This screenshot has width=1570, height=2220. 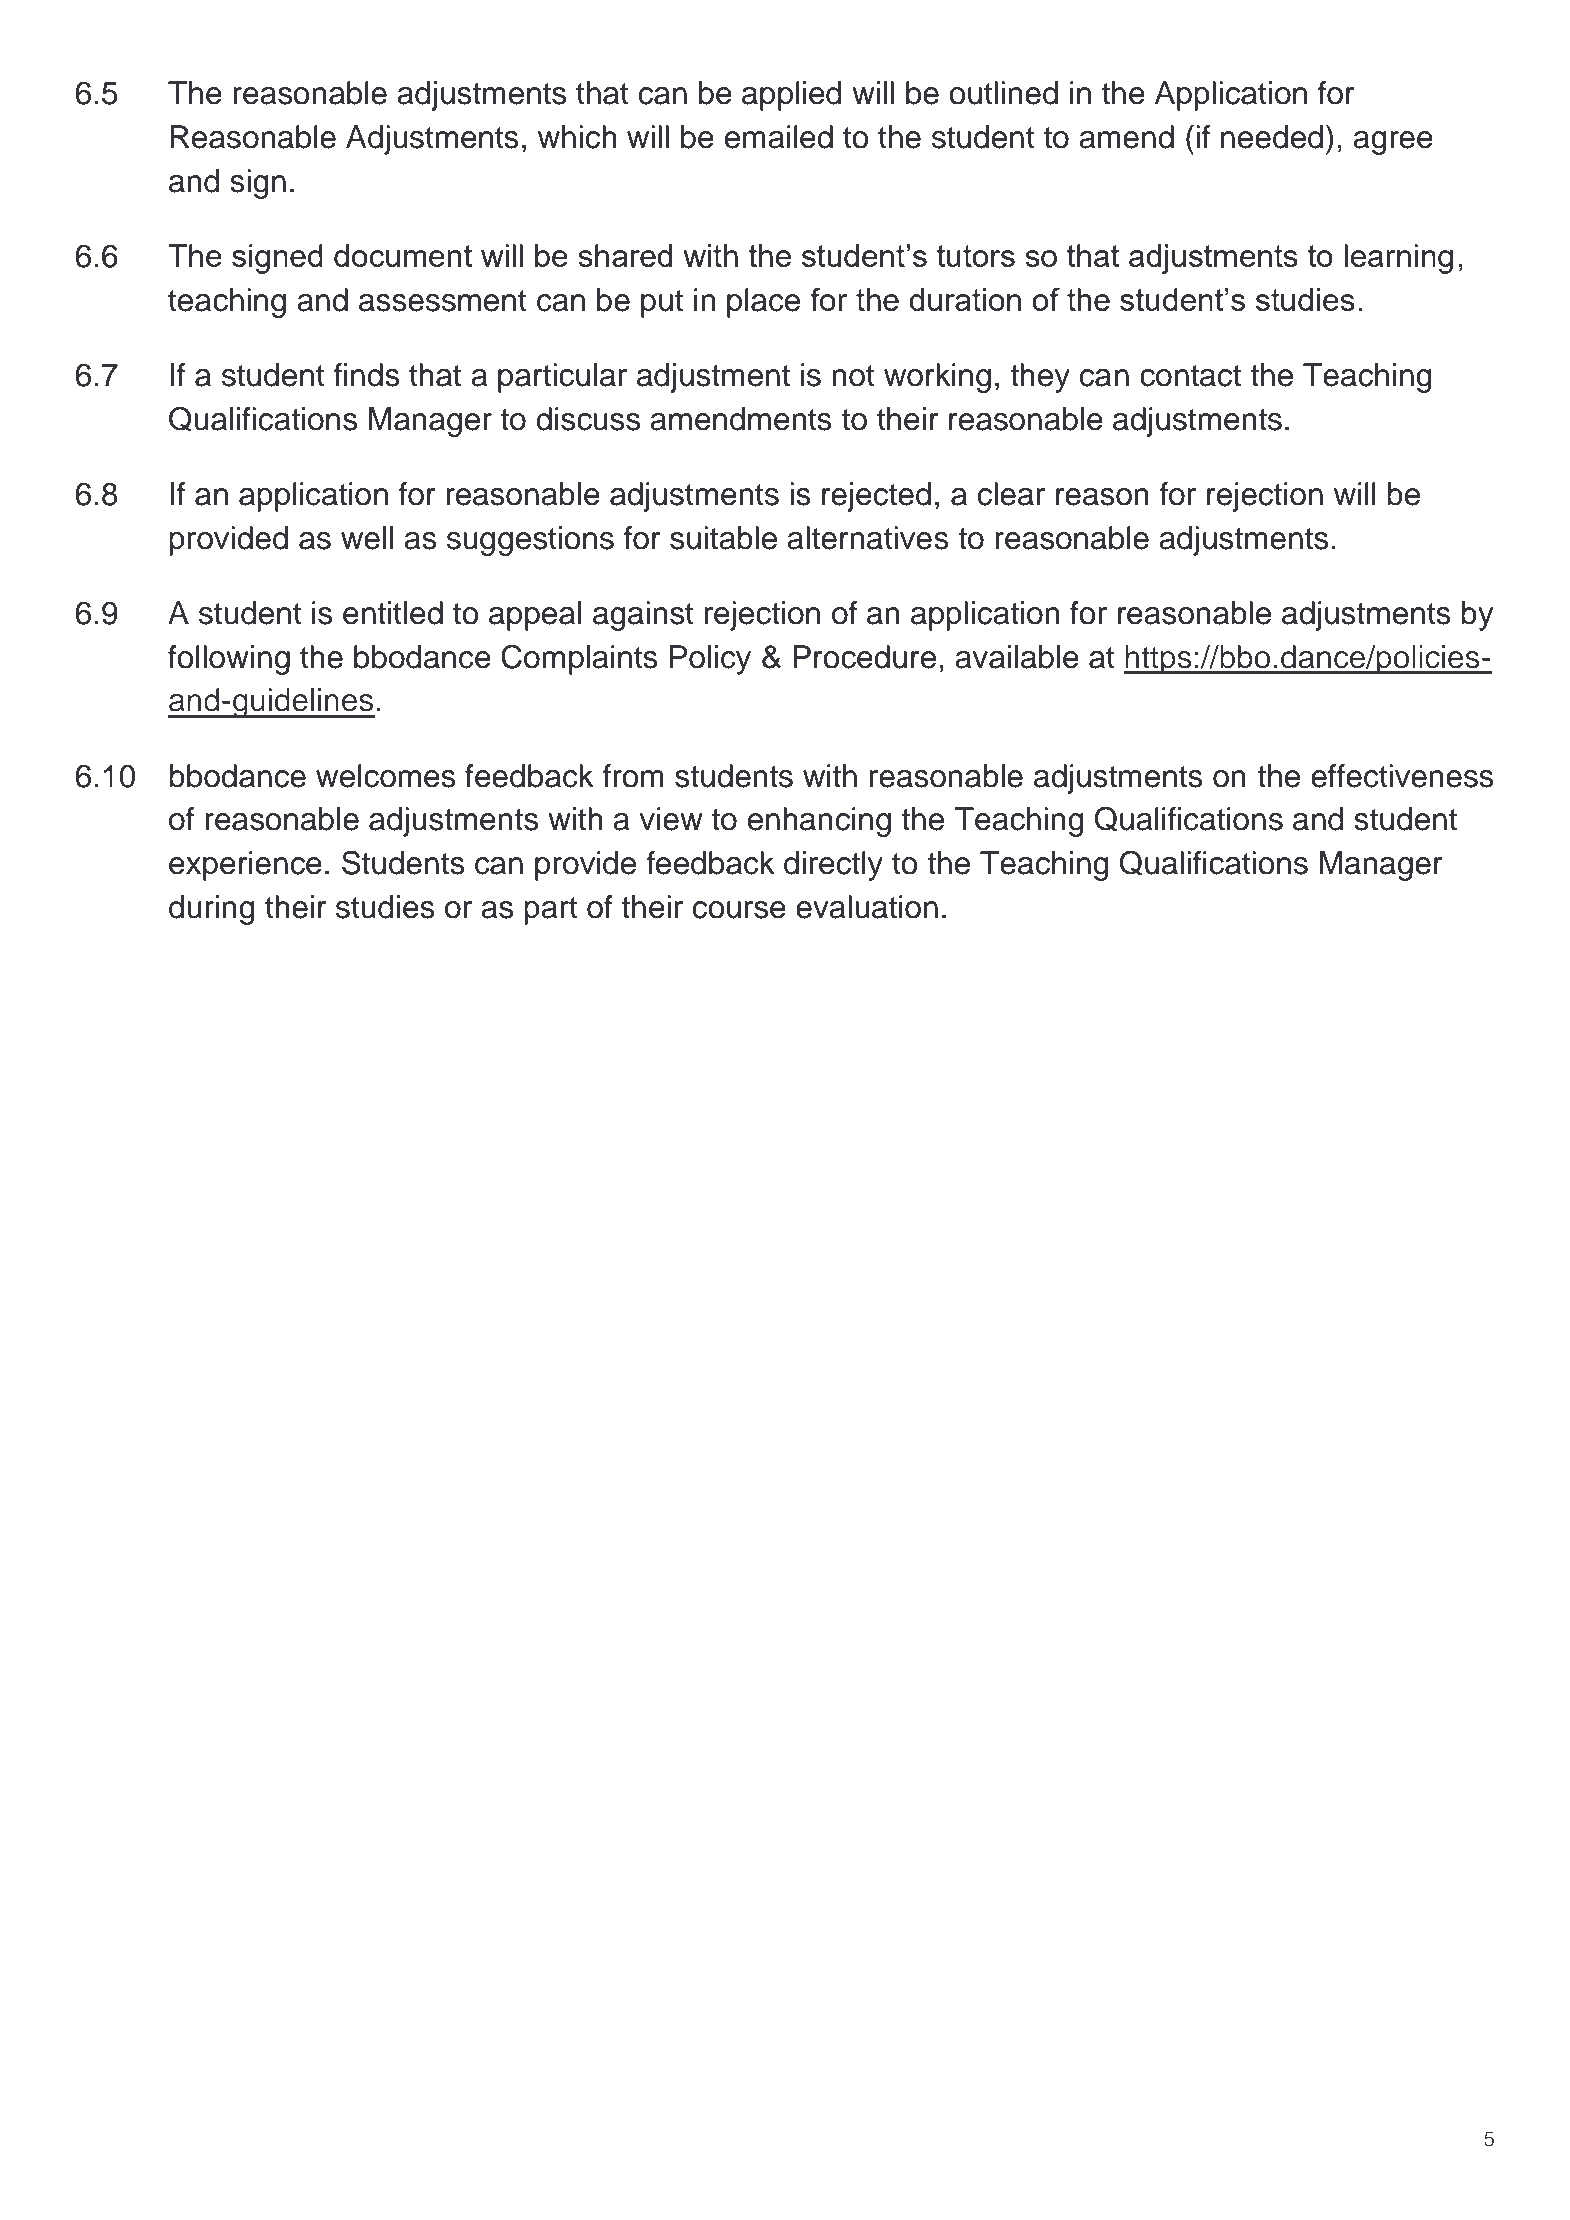 What do you see at coordinates (1017, 657) in the screenshot?
I see `available` at bounding box center [1017, 657].
